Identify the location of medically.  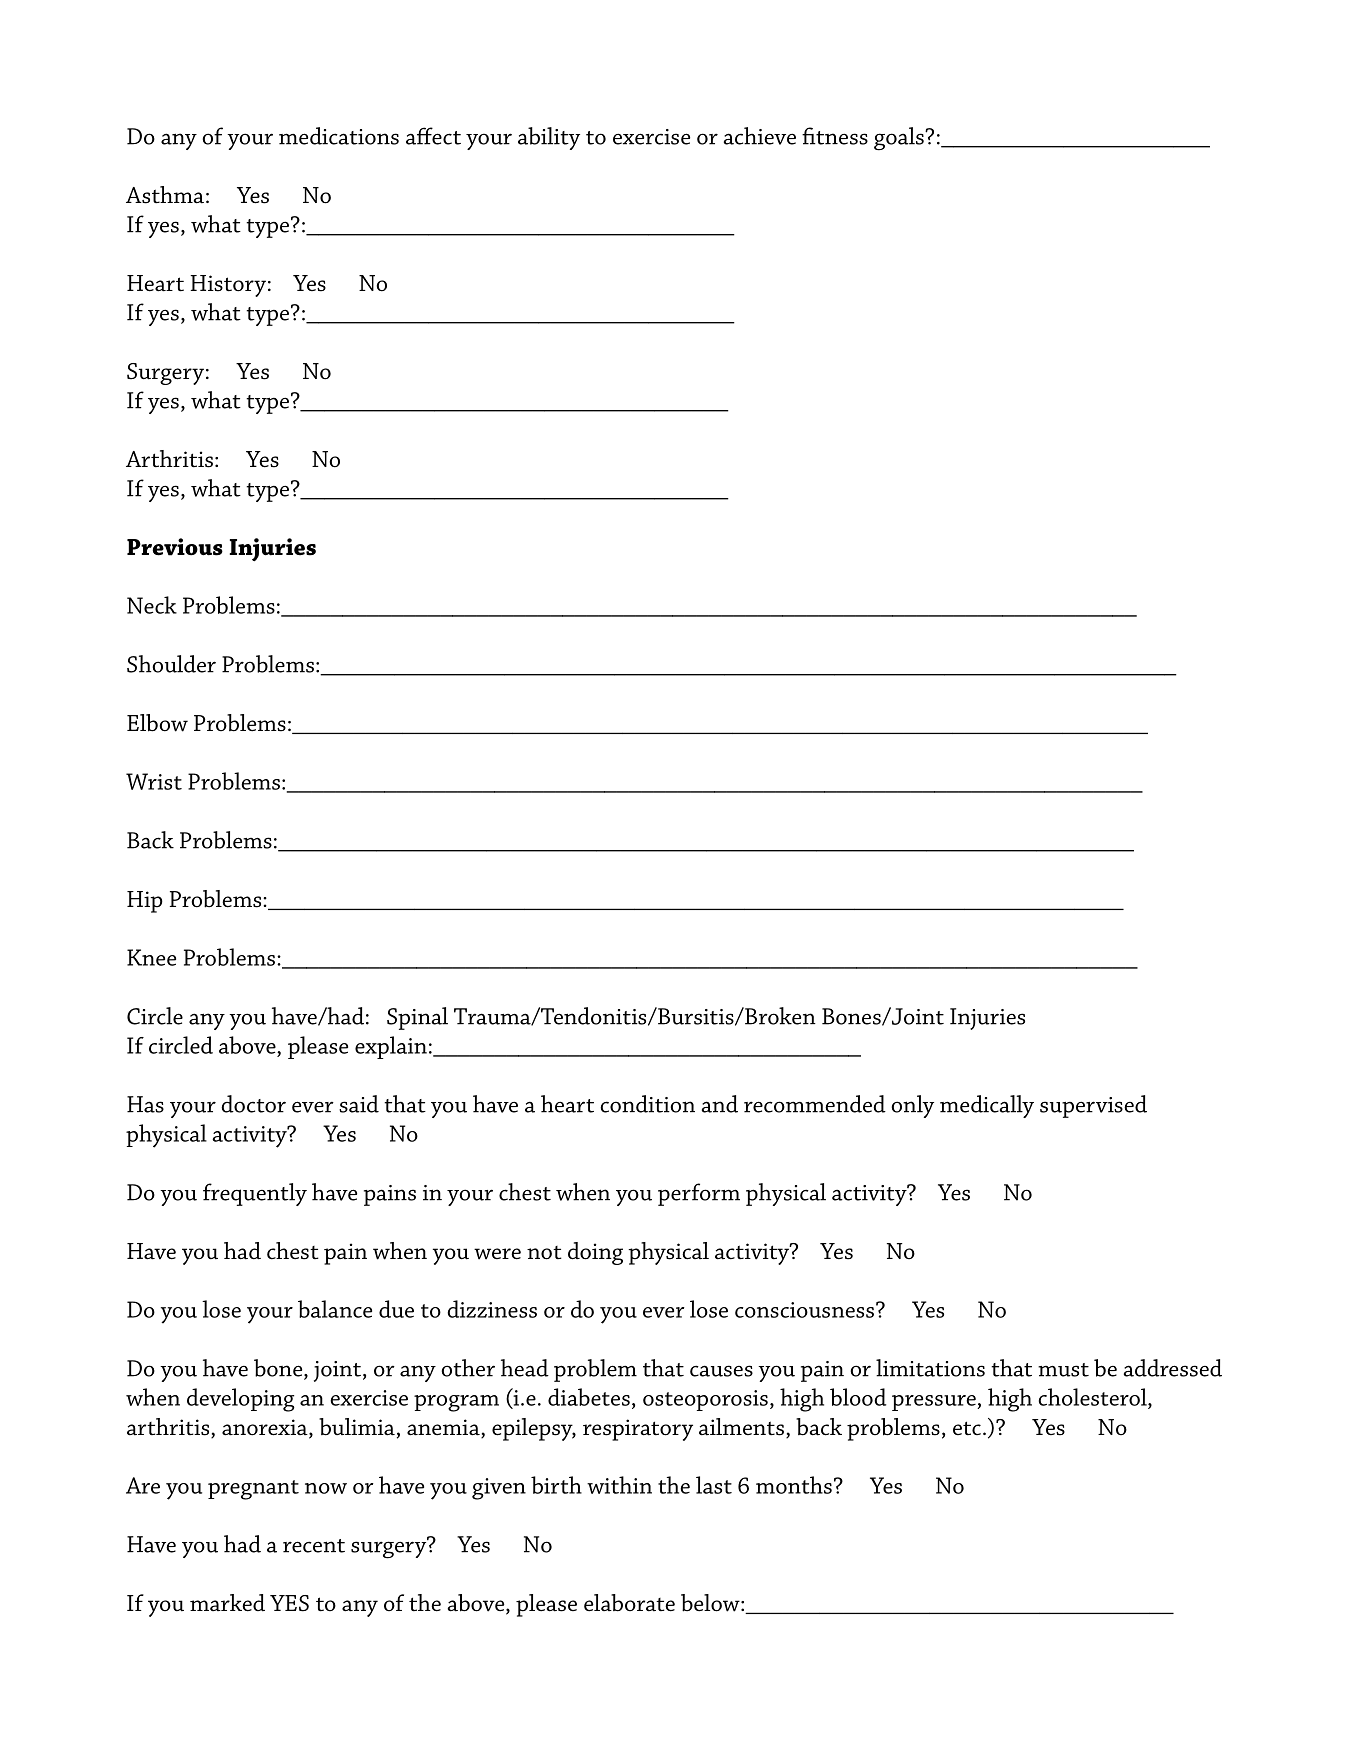
(987, 1106).
